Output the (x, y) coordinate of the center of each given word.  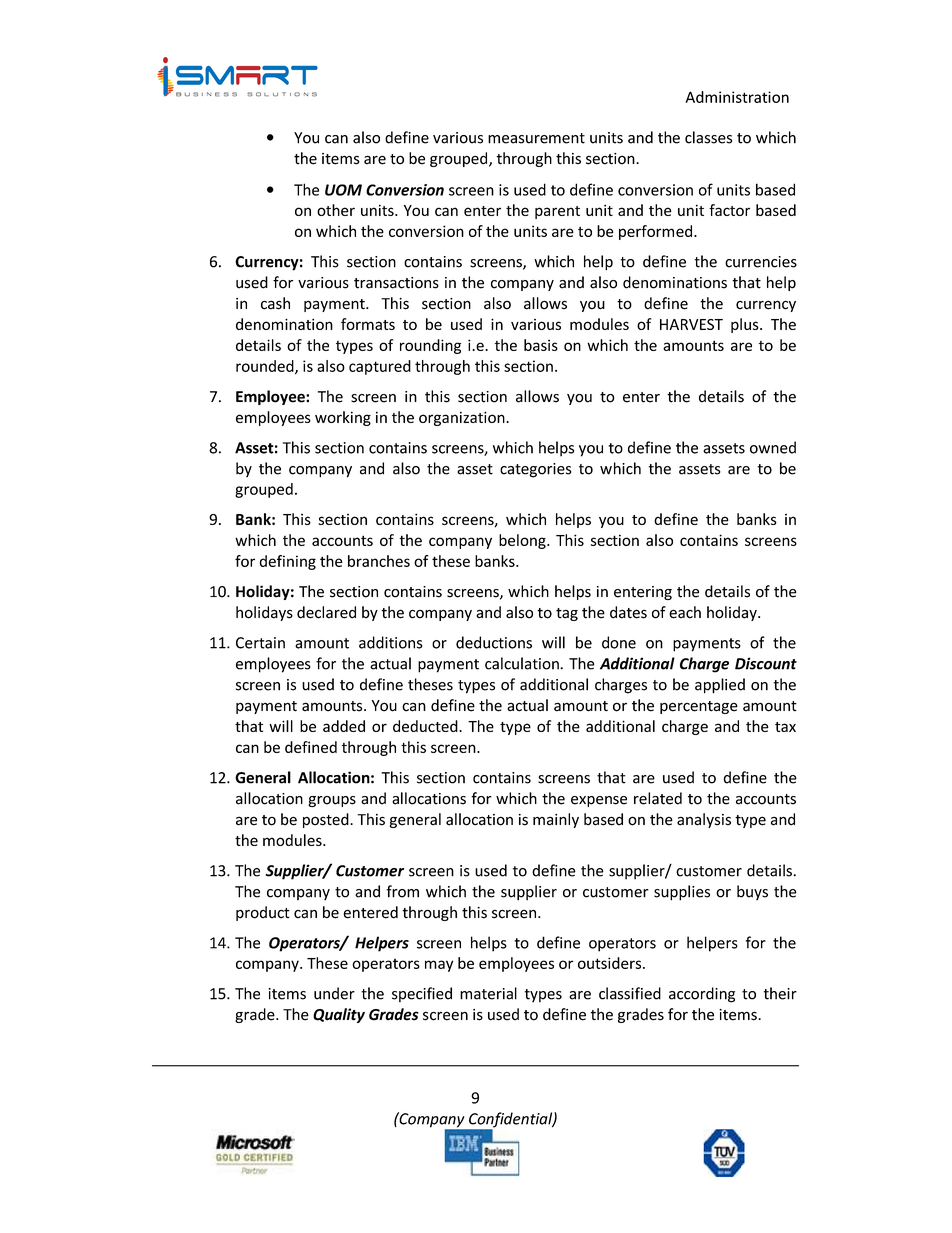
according (702, 995)
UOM (343, 190)
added (344, 726)
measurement (536, 138)
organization (463, 418)
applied (720, 686)
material (488, 993)
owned (773, 447)
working (343, 418)
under (334, 993)
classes (708, 137)
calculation (523, 663)
